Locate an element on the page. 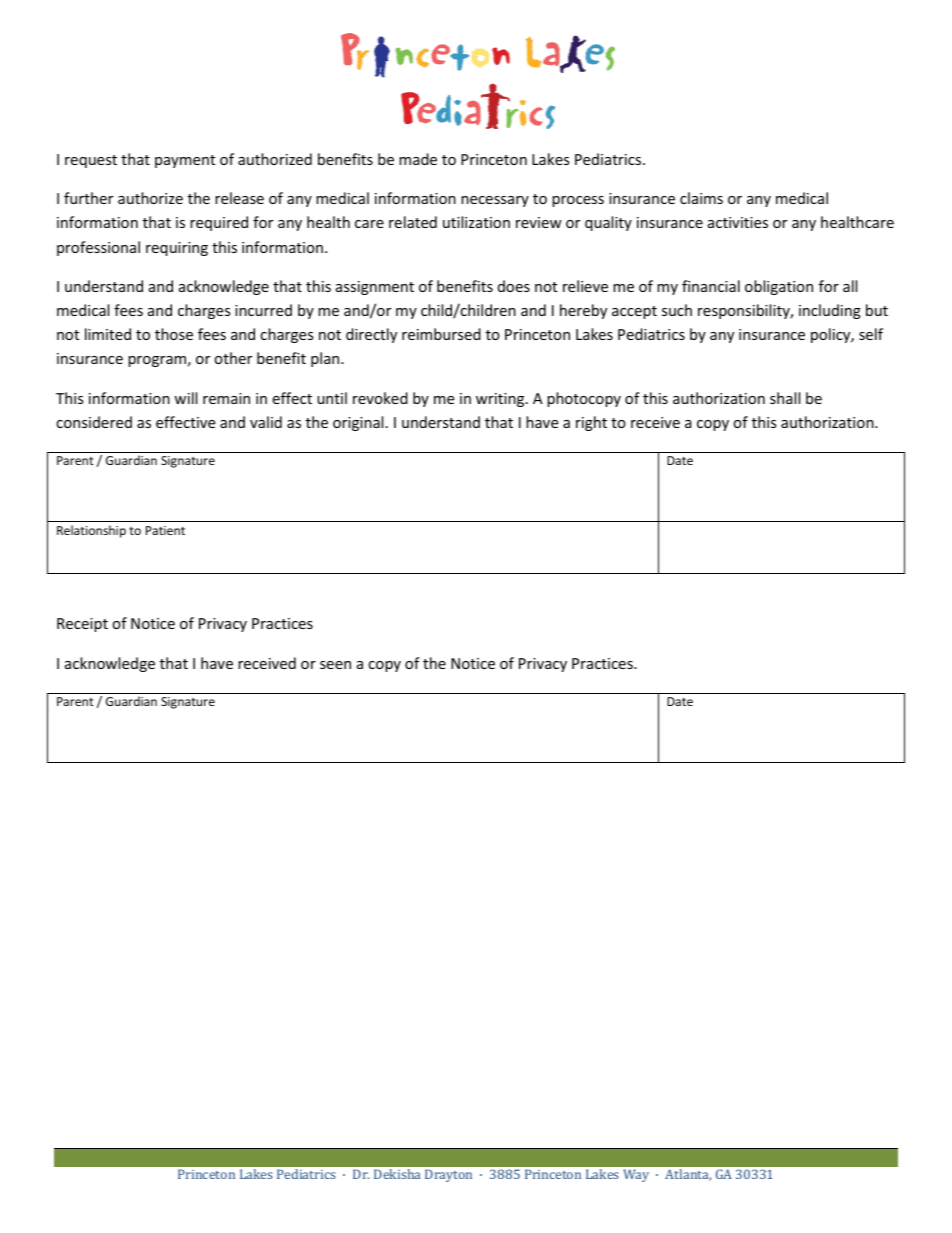 This image has width=952, height=1233. revoked is located at coordinates (380, 398).
